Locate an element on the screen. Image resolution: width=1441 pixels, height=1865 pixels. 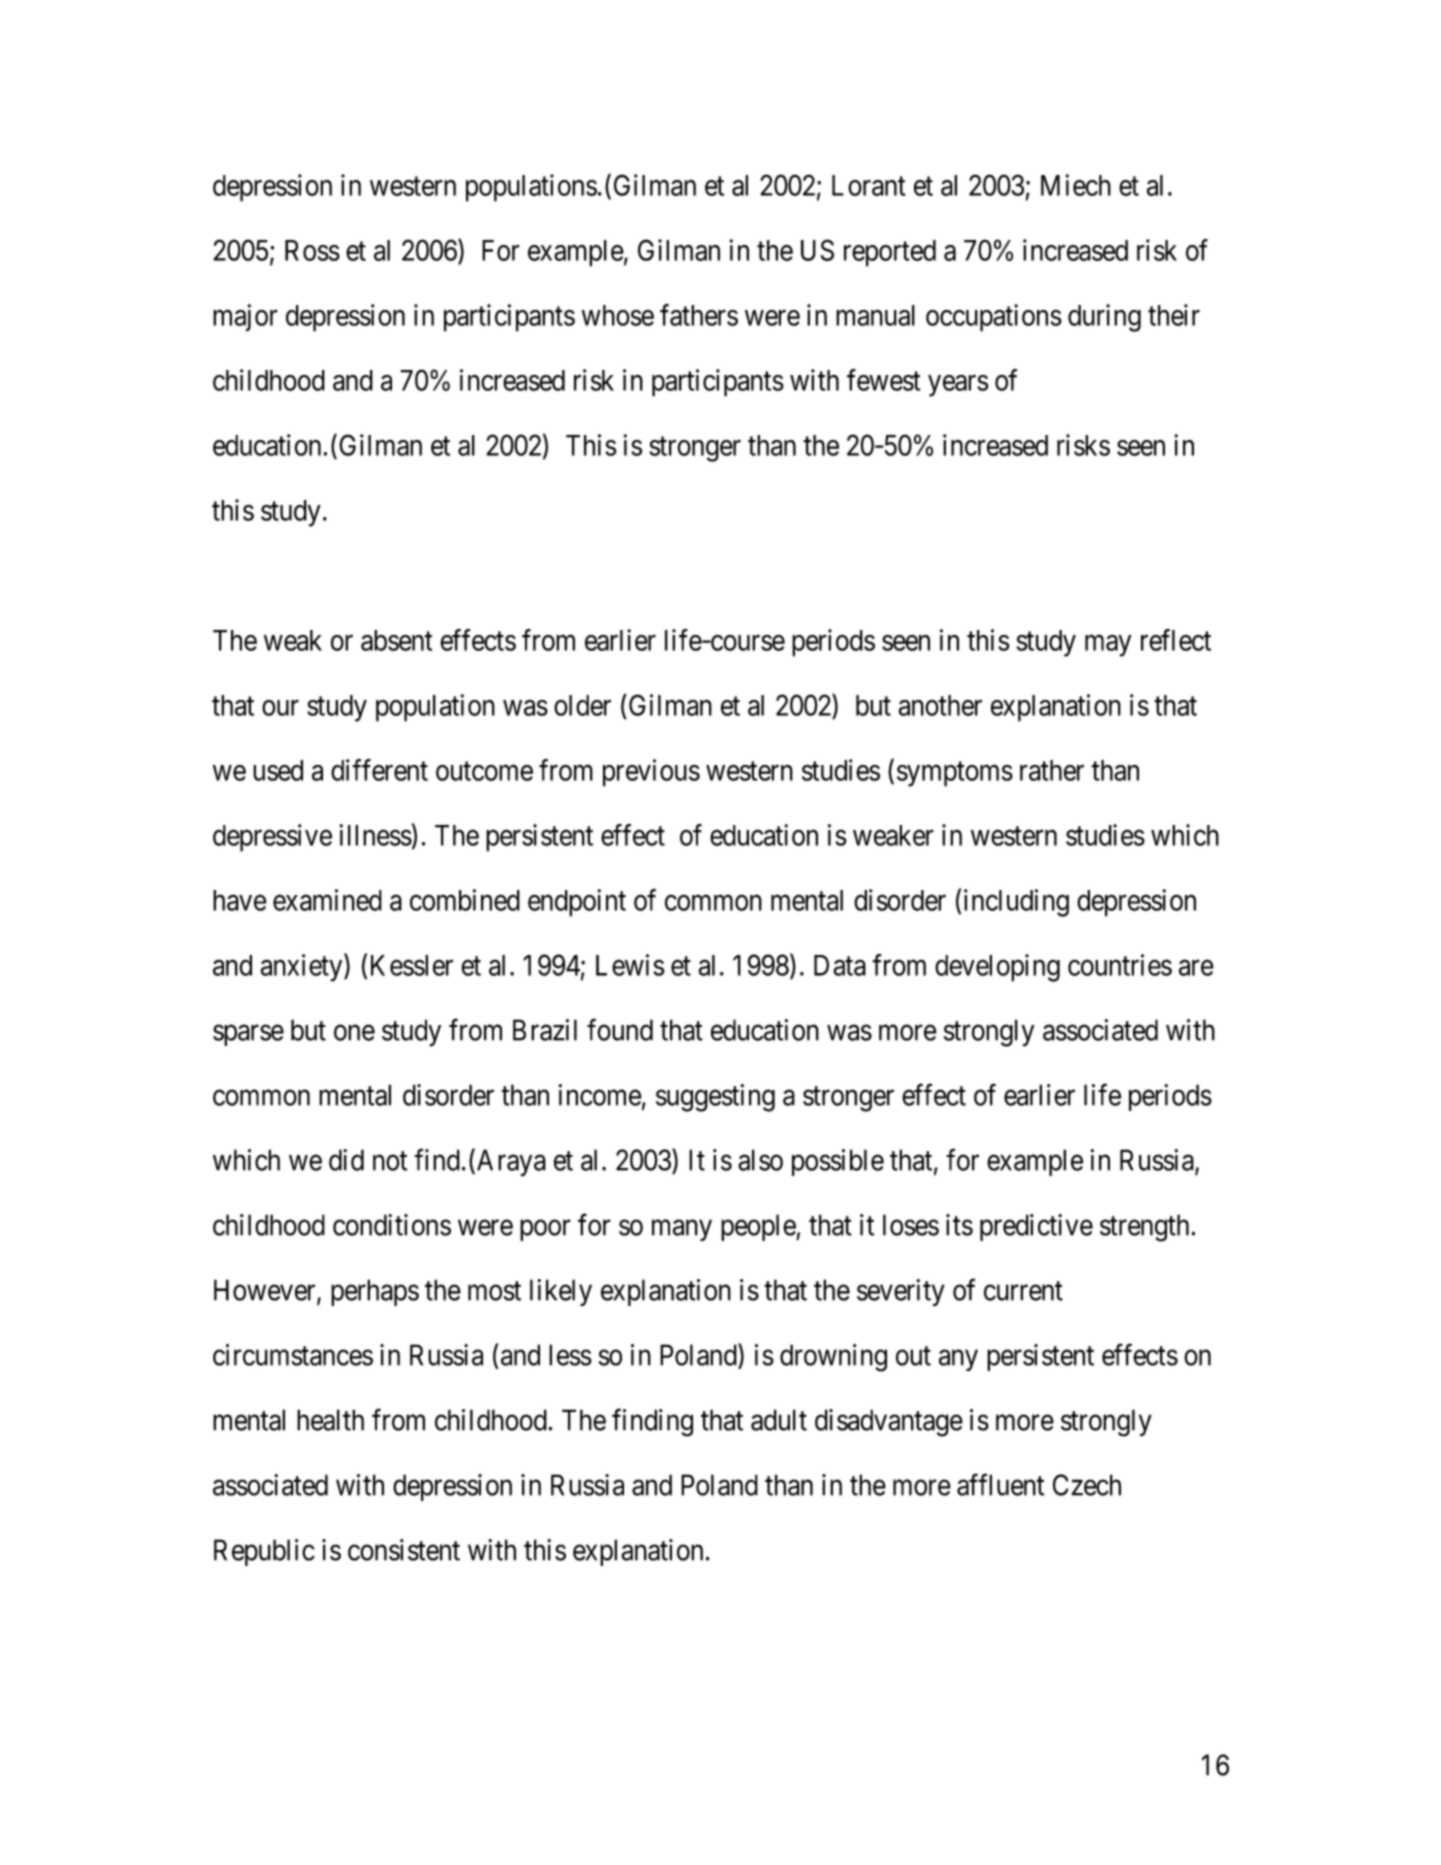
during is located at coordinates (1104, 318).
